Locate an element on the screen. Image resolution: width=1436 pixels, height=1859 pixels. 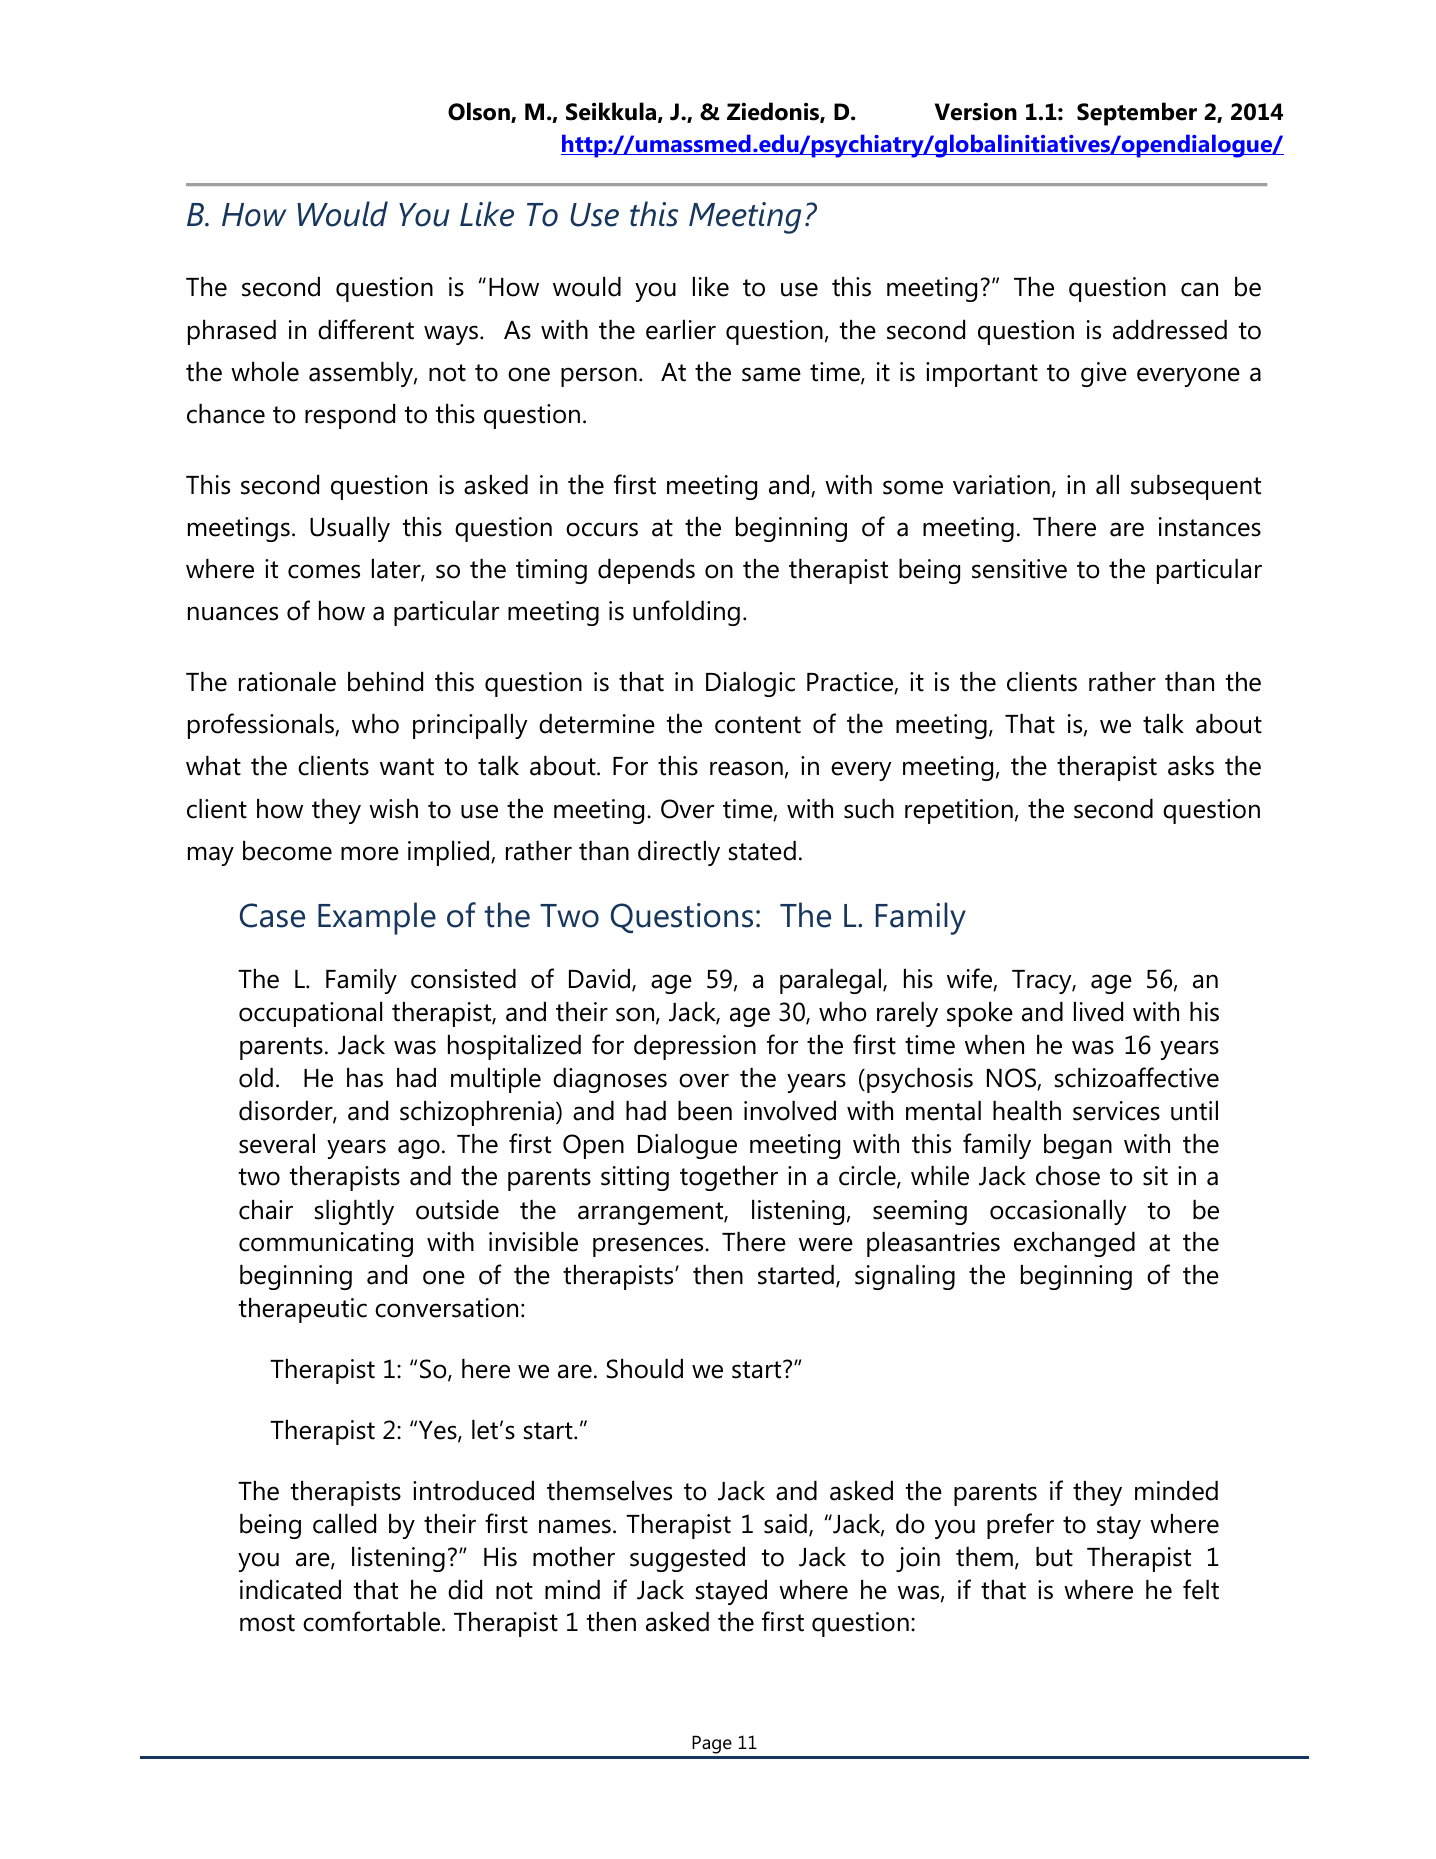
directly is located at coordinates (679, 853).
